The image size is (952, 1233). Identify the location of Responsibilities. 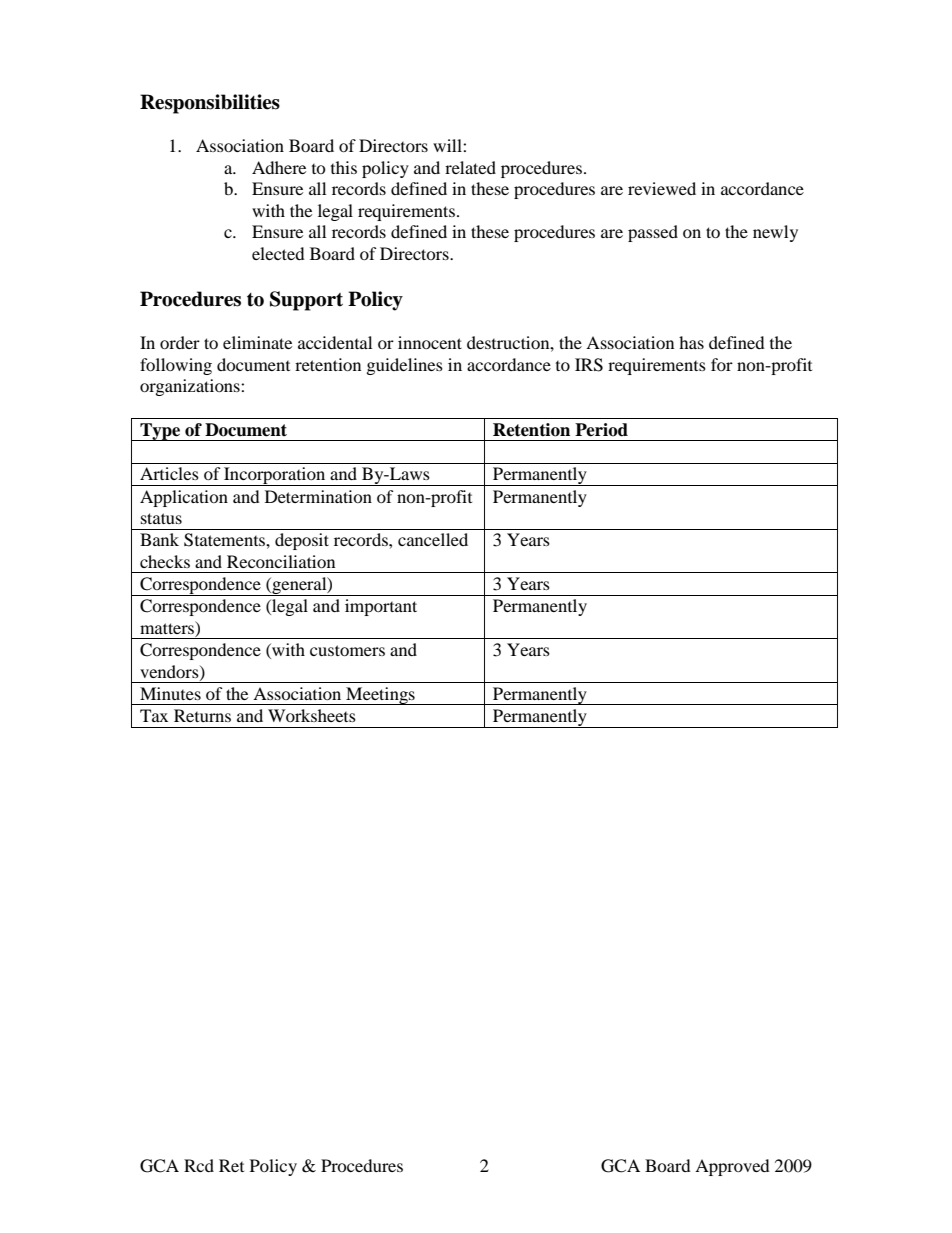
(210, 104).
